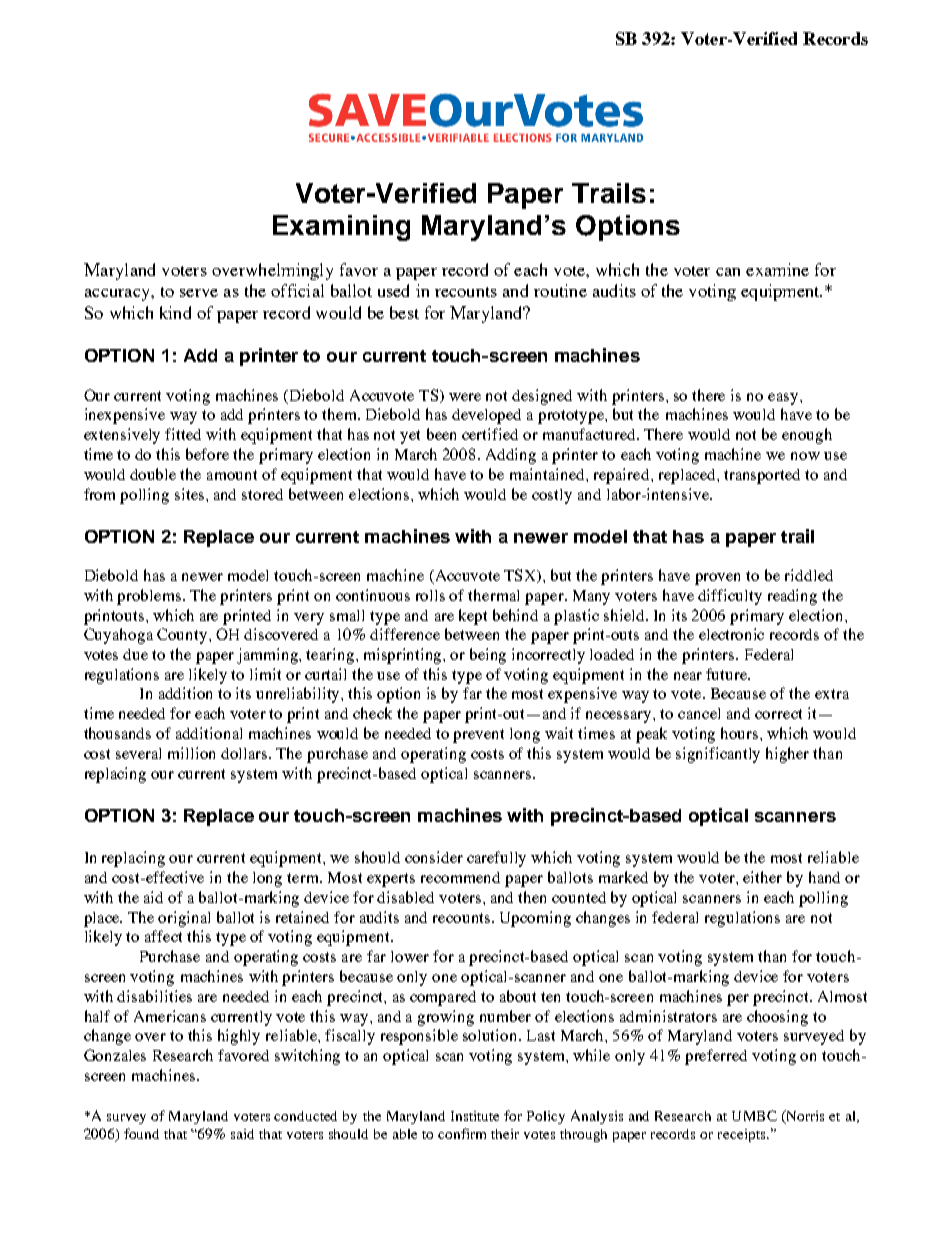 The height and width of the screenshot is (1233, 952). I want to click on used, so click(393, 290).
